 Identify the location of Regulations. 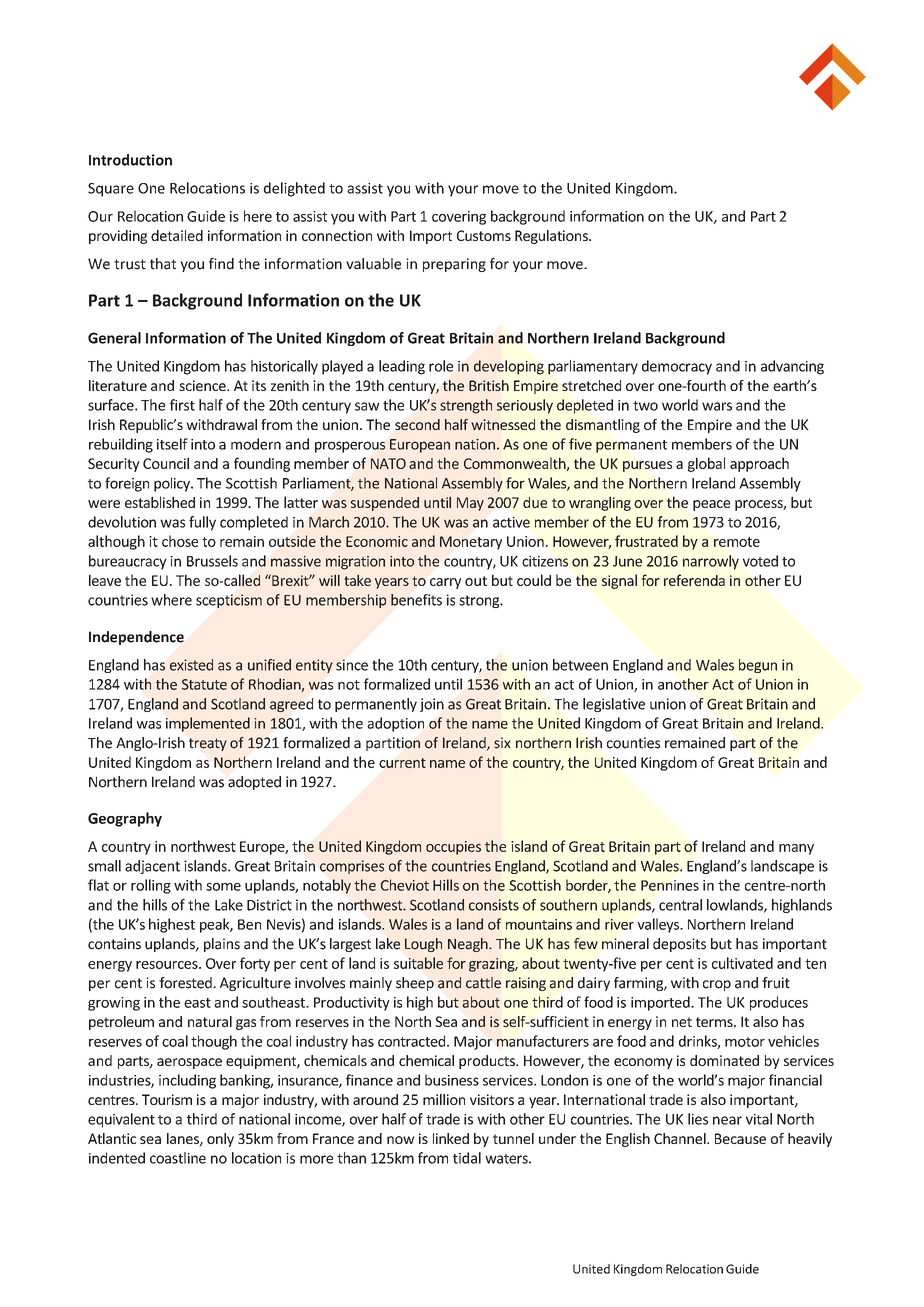
(552, 237).
